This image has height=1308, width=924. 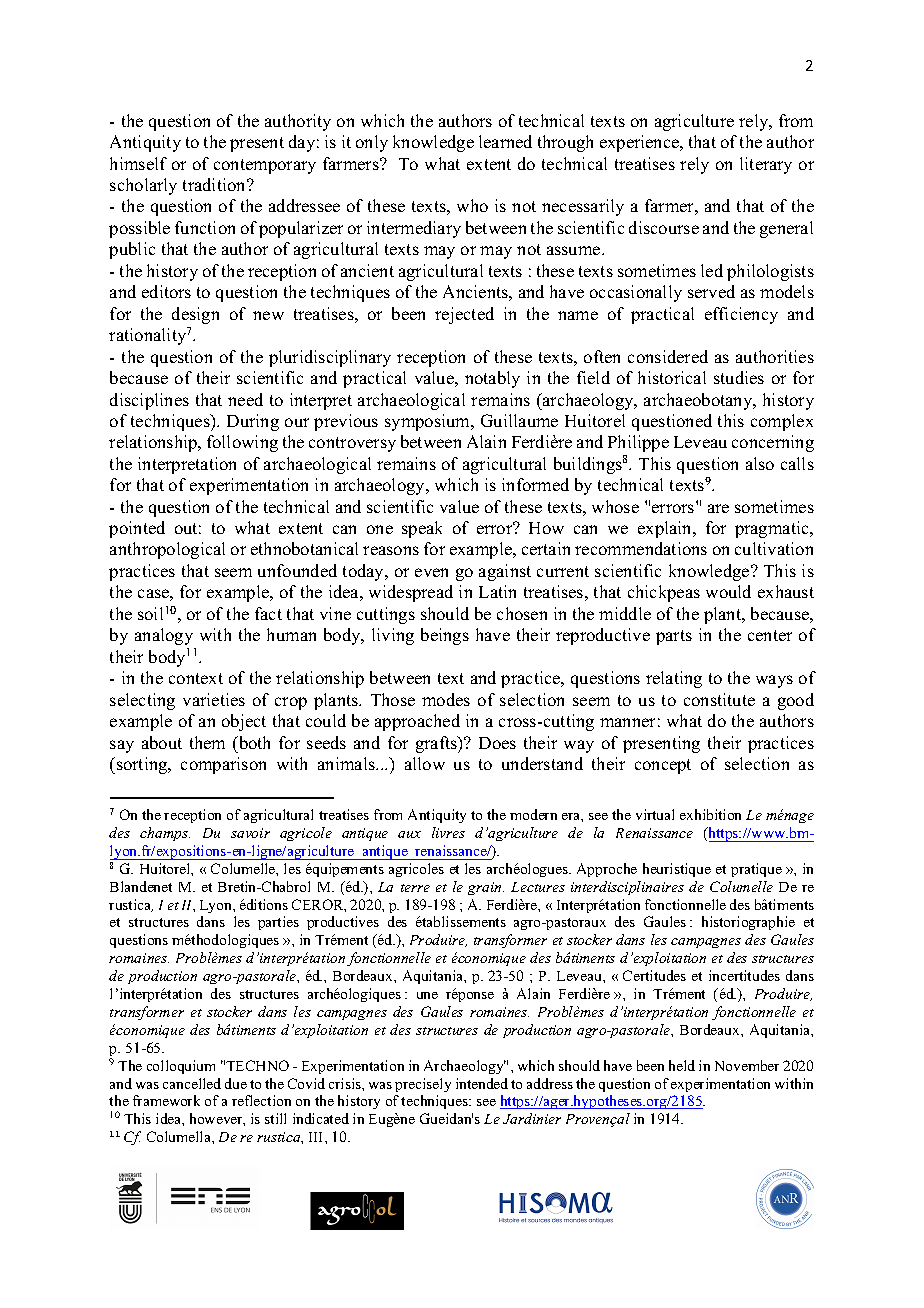 What do you see at coordinates (505, 141) in the image?
I see `learned` at bounding box center [505, 141].
